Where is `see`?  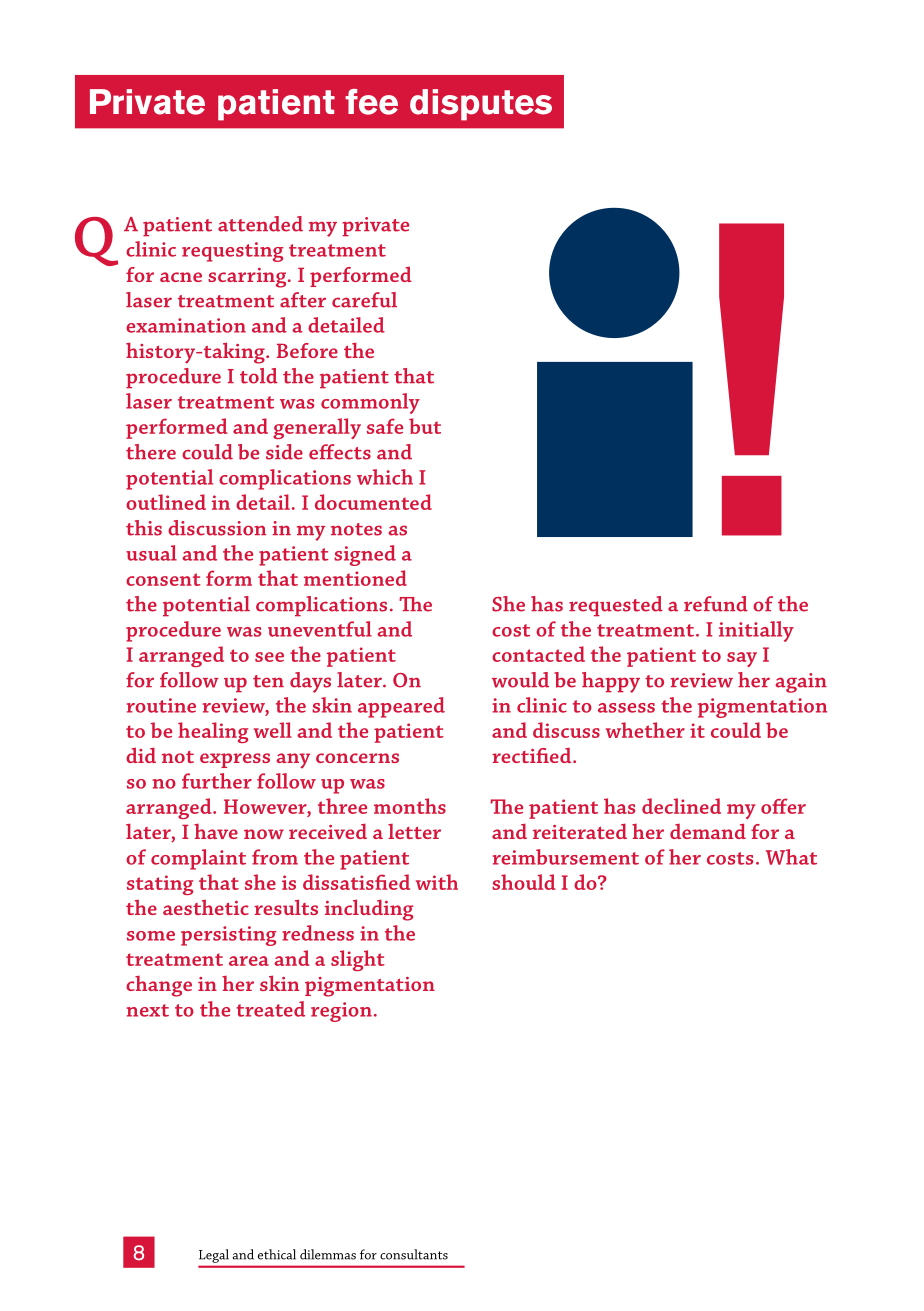
see is located at coordinates (269, 657).
